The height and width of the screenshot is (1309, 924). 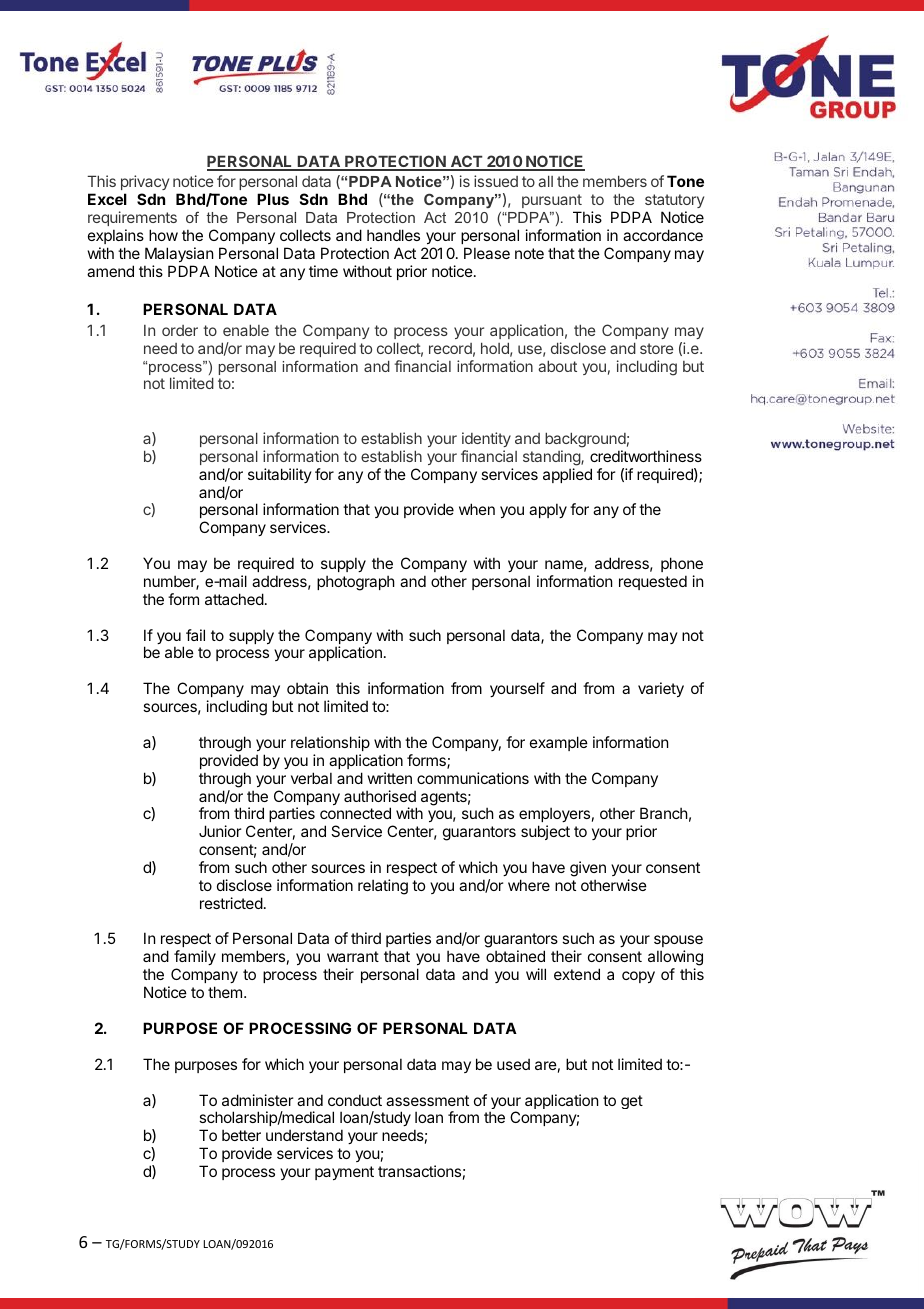 What do you see at coordinates (356, 583) in the screenshot?
I see `photograph` at bounding box center [356, 583].
